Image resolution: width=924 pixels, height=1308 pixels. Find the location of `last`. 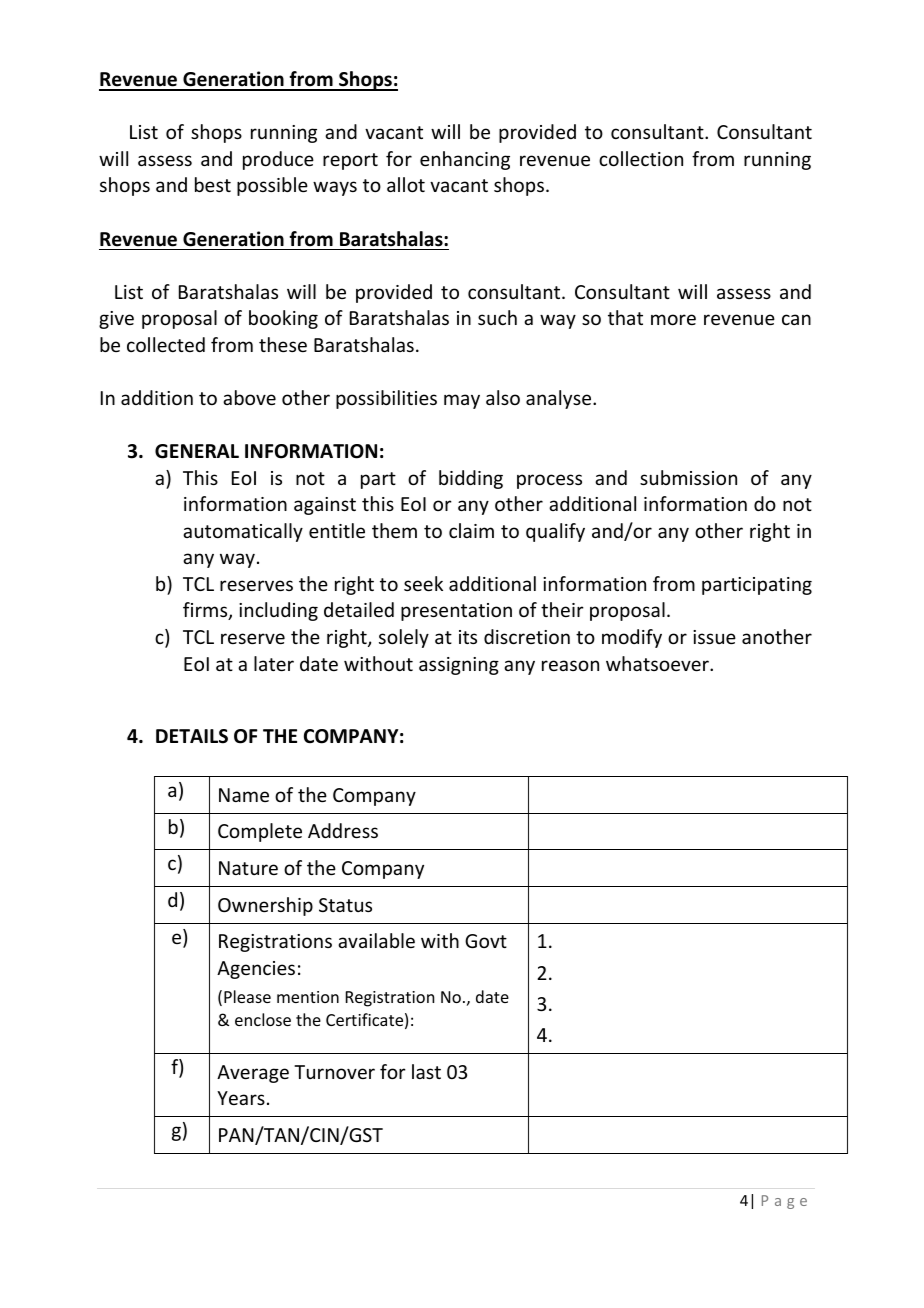

last is located at coordinates (426, 1071).
